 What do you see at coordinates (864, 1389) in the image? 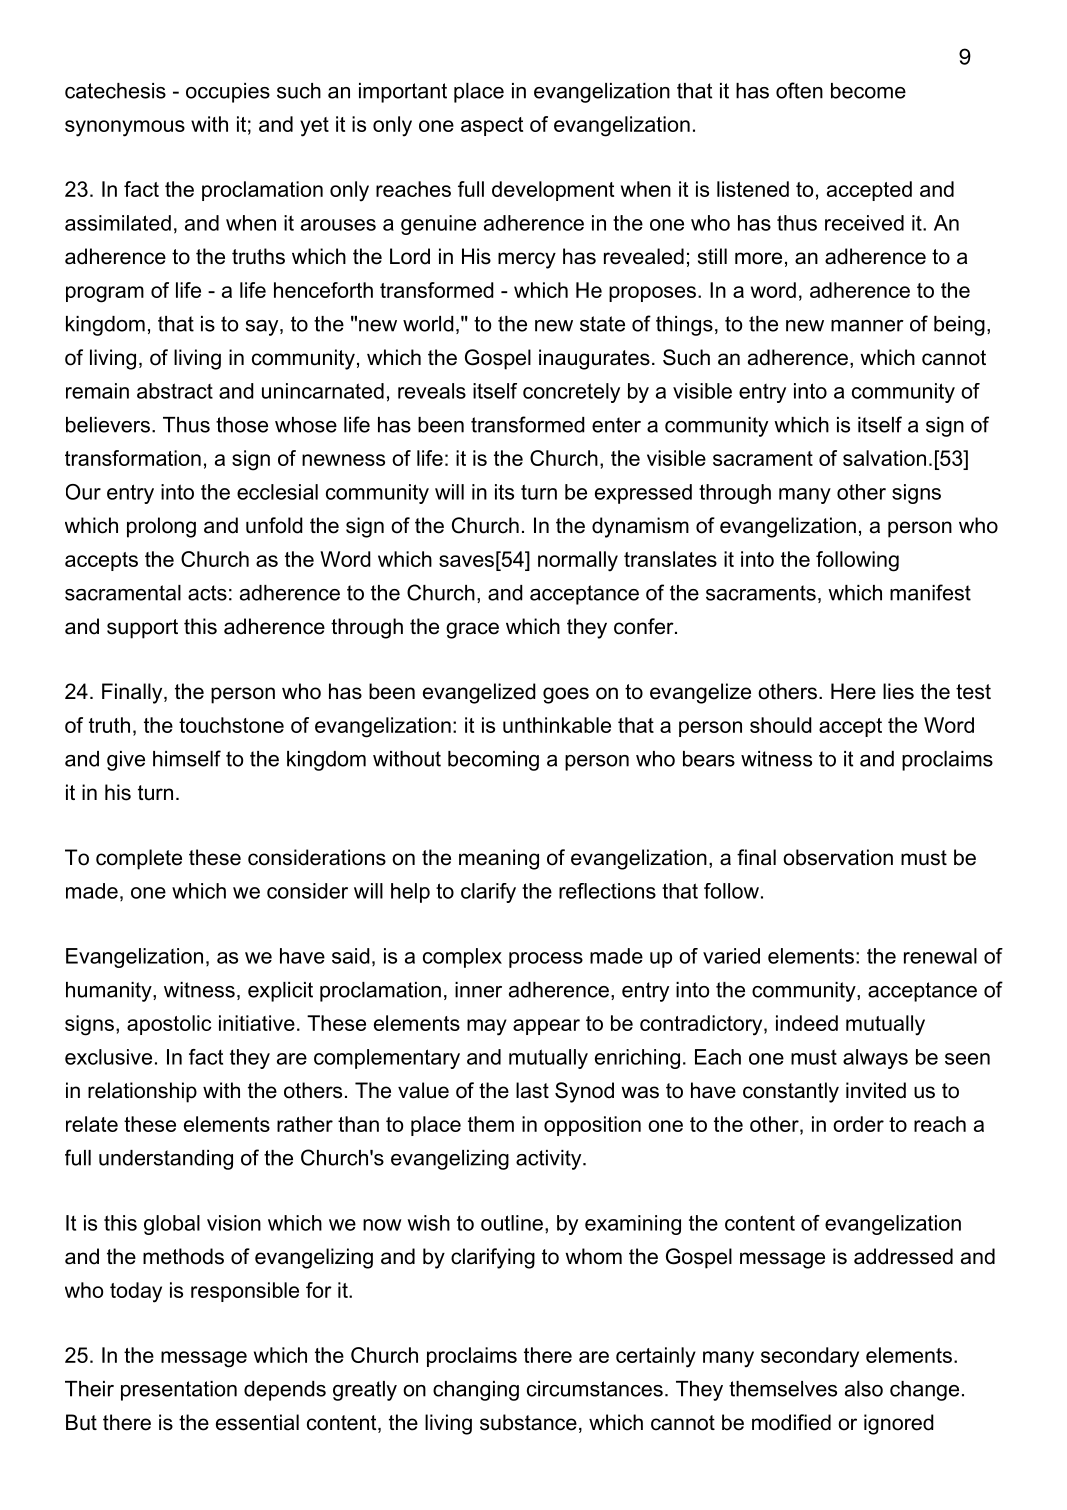
I see `also` at bounding box center [864, 1389].
